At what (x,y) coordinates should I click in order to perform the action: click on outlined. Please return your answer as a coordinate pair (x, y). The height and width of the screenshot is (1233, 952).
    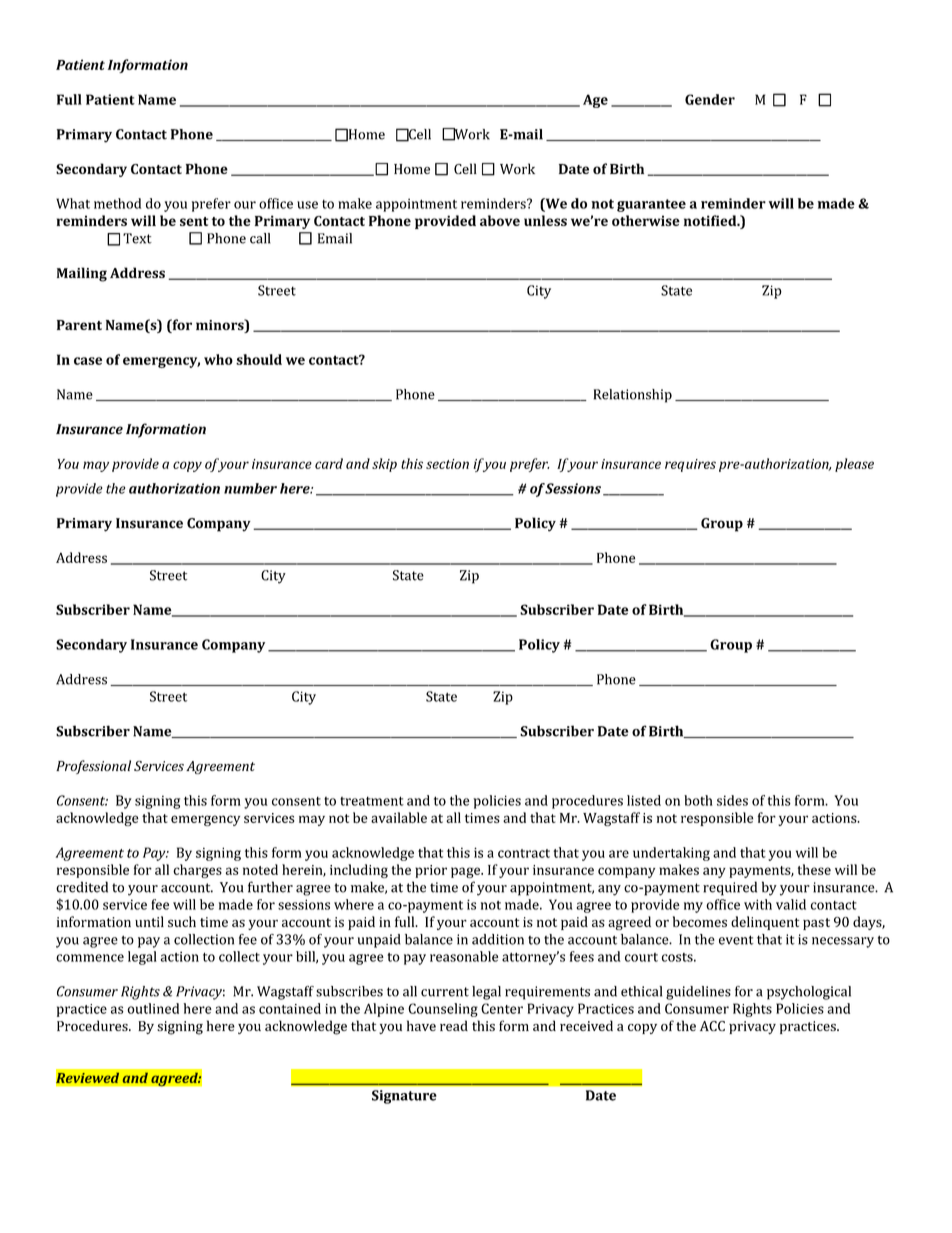
    Looking at the image, I should click on (153, 1008).
